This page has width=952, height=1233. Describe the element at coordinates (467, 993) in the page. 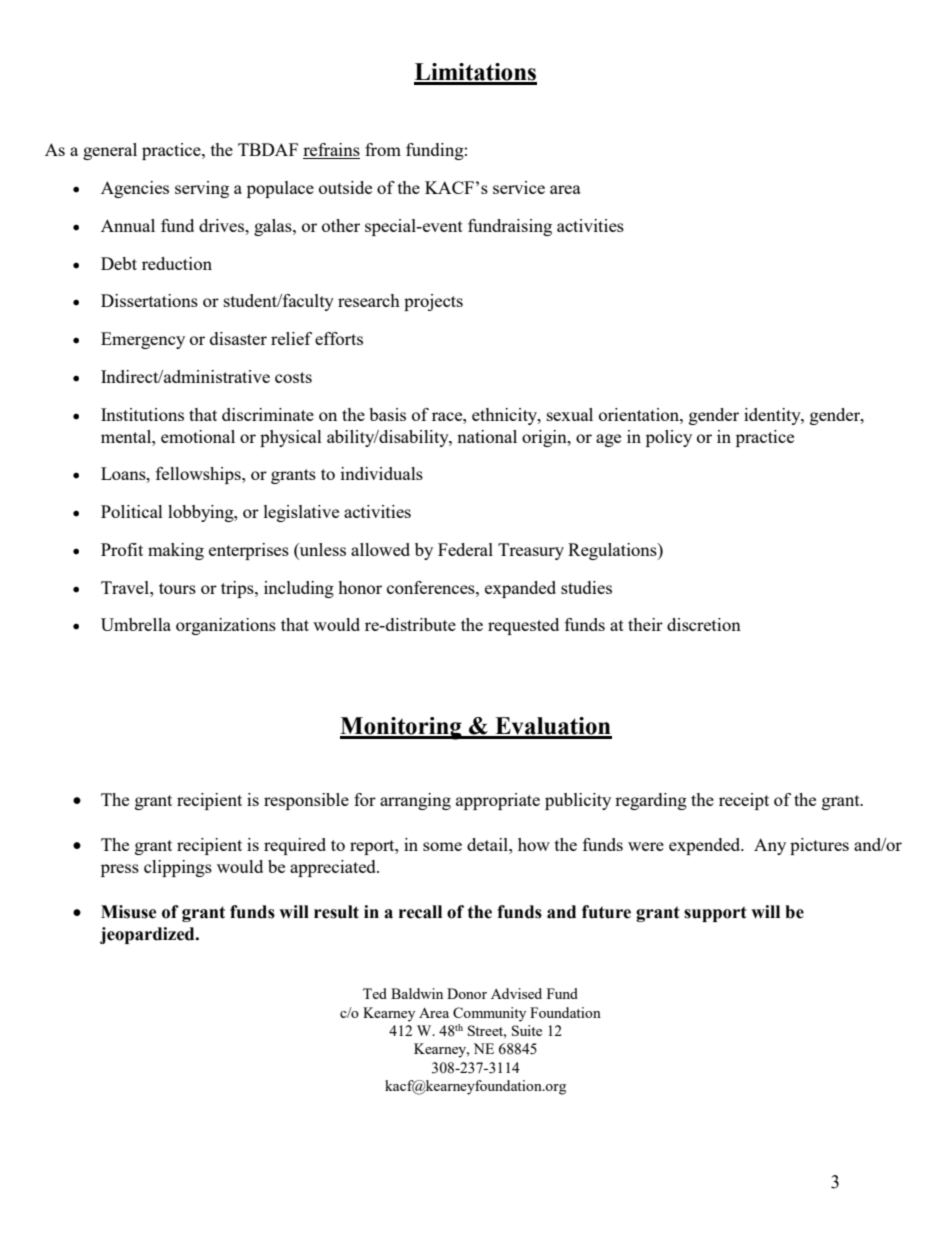

I see `Donor` at that location.
